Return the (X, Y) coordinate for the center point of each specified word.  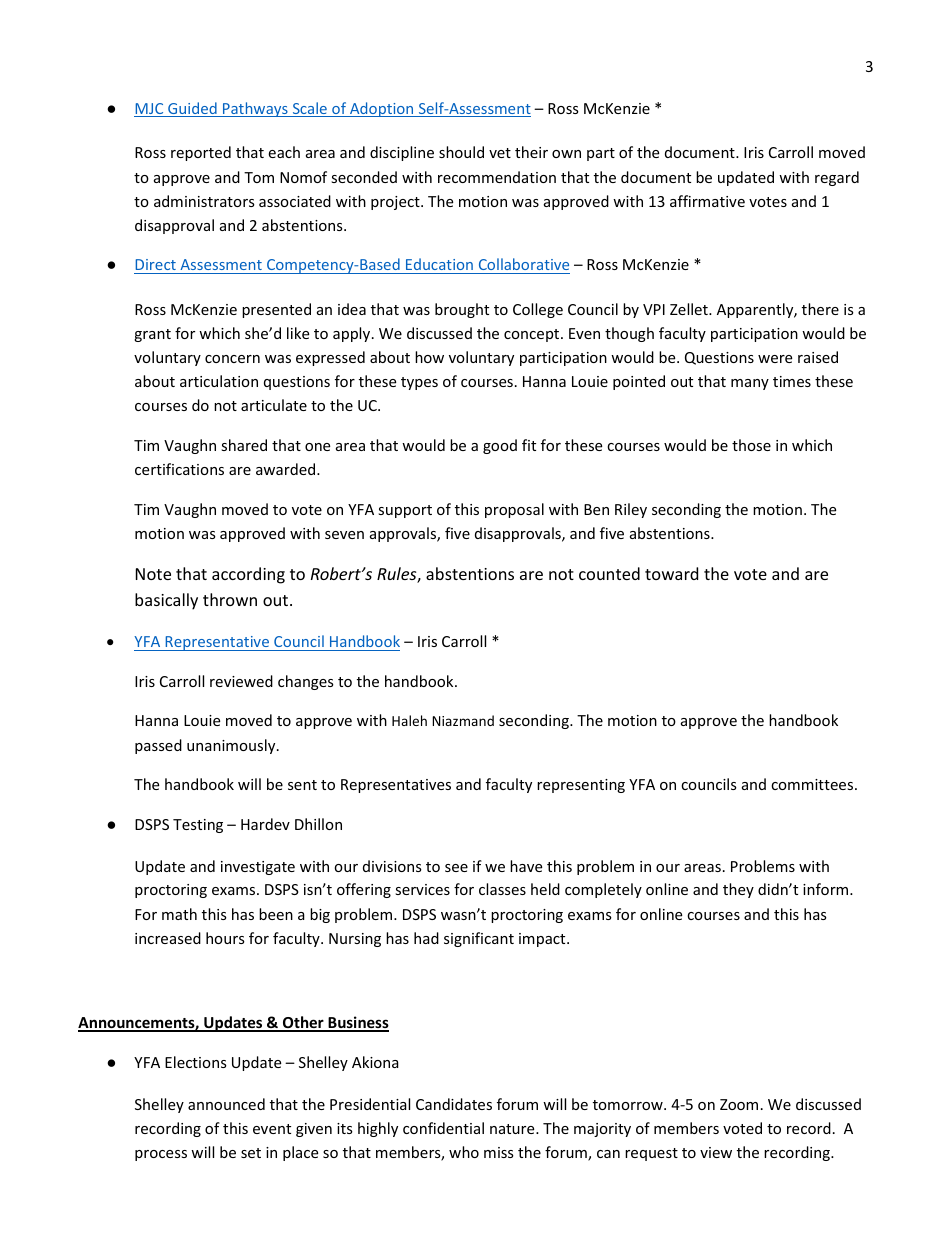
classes (502, 889)
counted (609, 573)
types (419, 383)
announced (226, 1104)
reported (201, 153)
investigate (258, 868)
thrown (230, 599)
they (738, 890)
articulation (219, 381)
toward (671, 573)
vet (500, 153)
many (750, 384)
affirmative (707, 201)
